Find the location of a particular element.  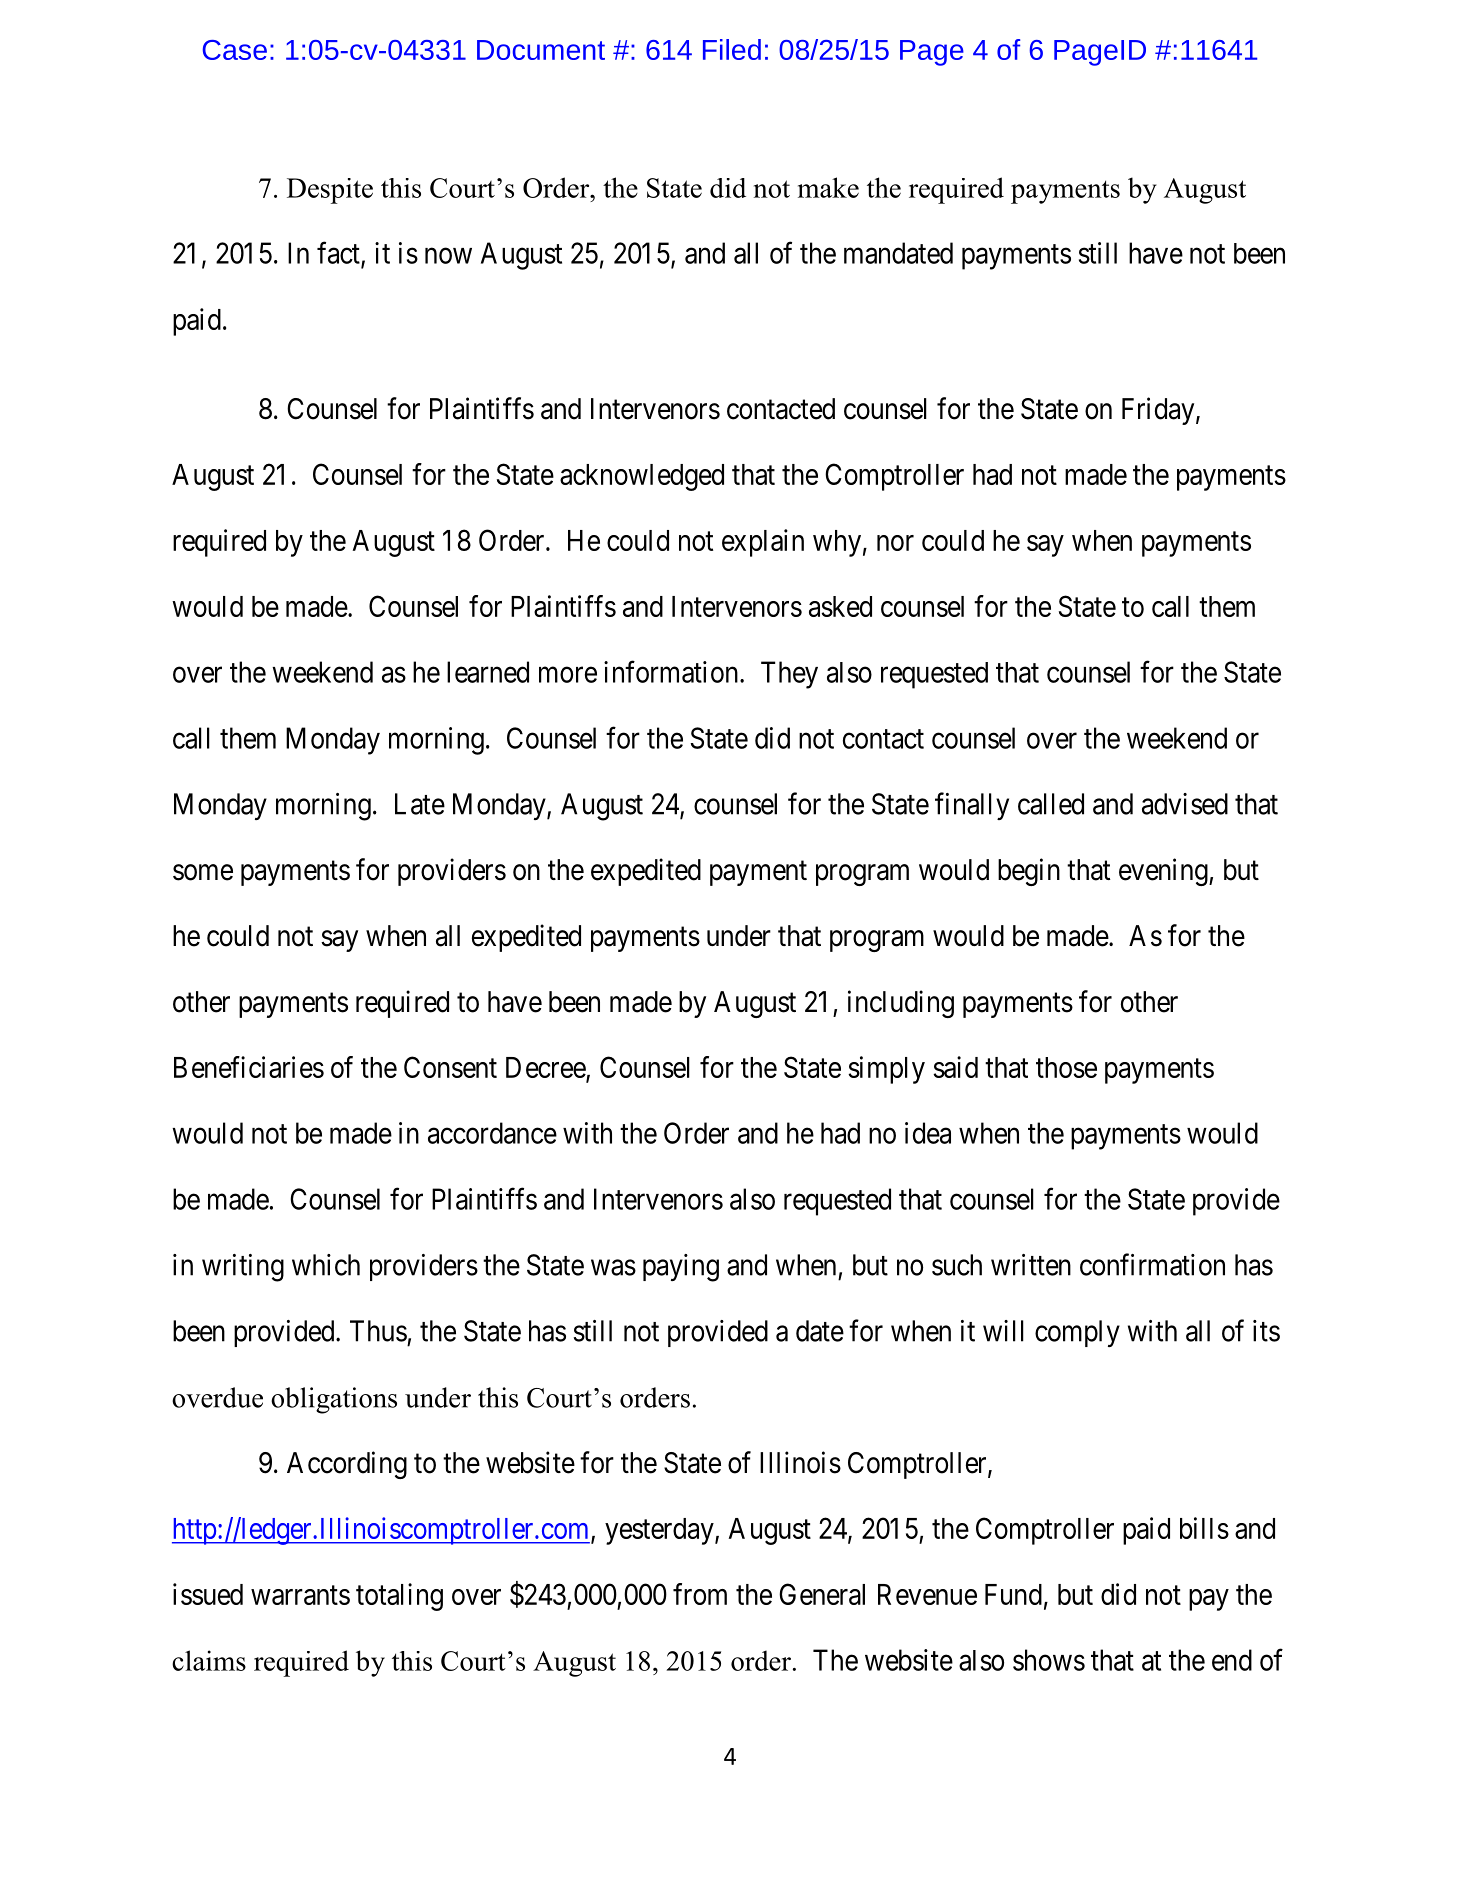

Fund is located at coordinates (1013, 1594).
